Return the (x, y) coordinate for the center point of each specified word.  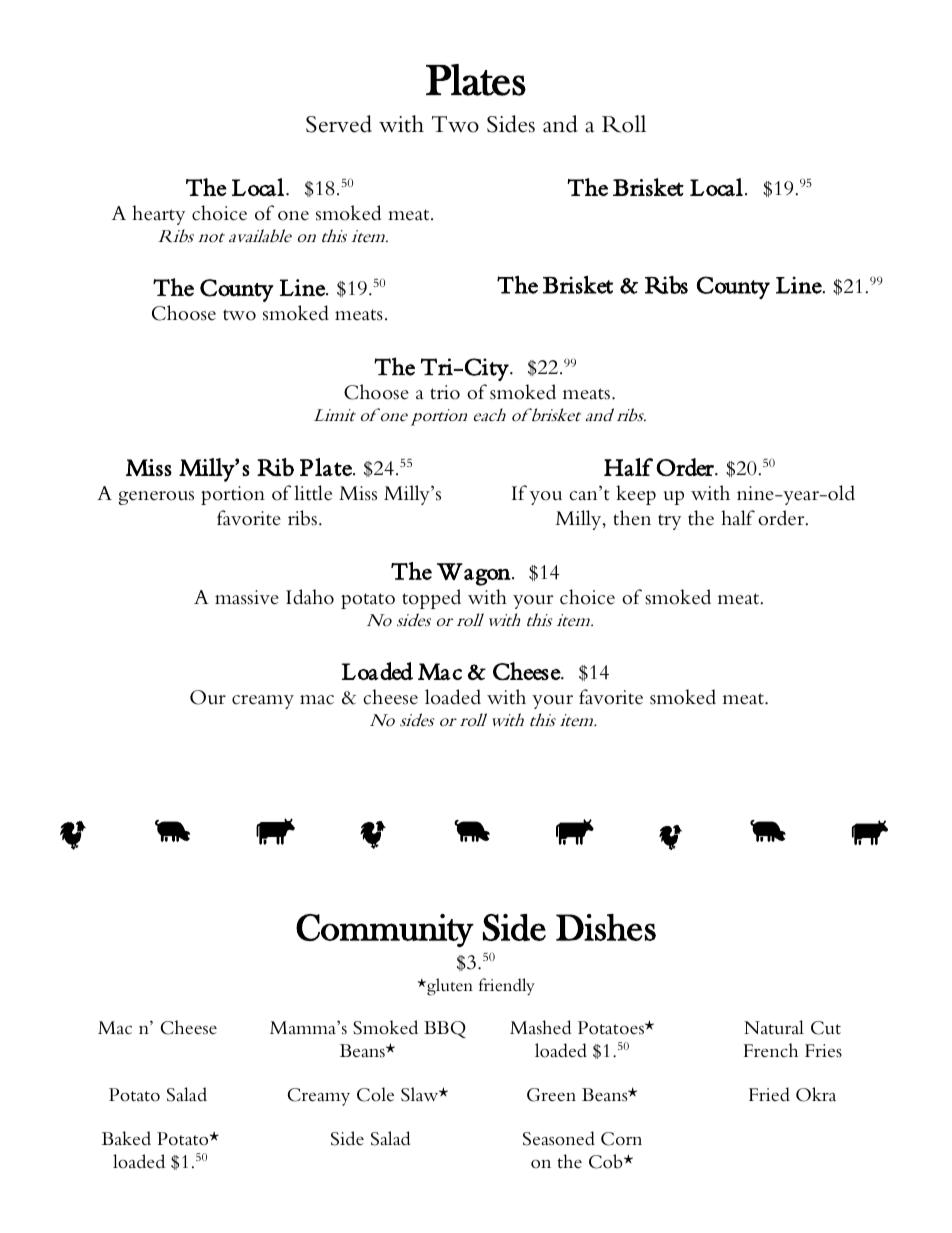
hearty (158, 215)
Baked (126, 1138)
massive (247, 597)
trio (445, 392)
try (669, 522)
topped (431, 599)
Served (339, 124)
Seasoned (559, 1138)
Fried (769, 1094)
